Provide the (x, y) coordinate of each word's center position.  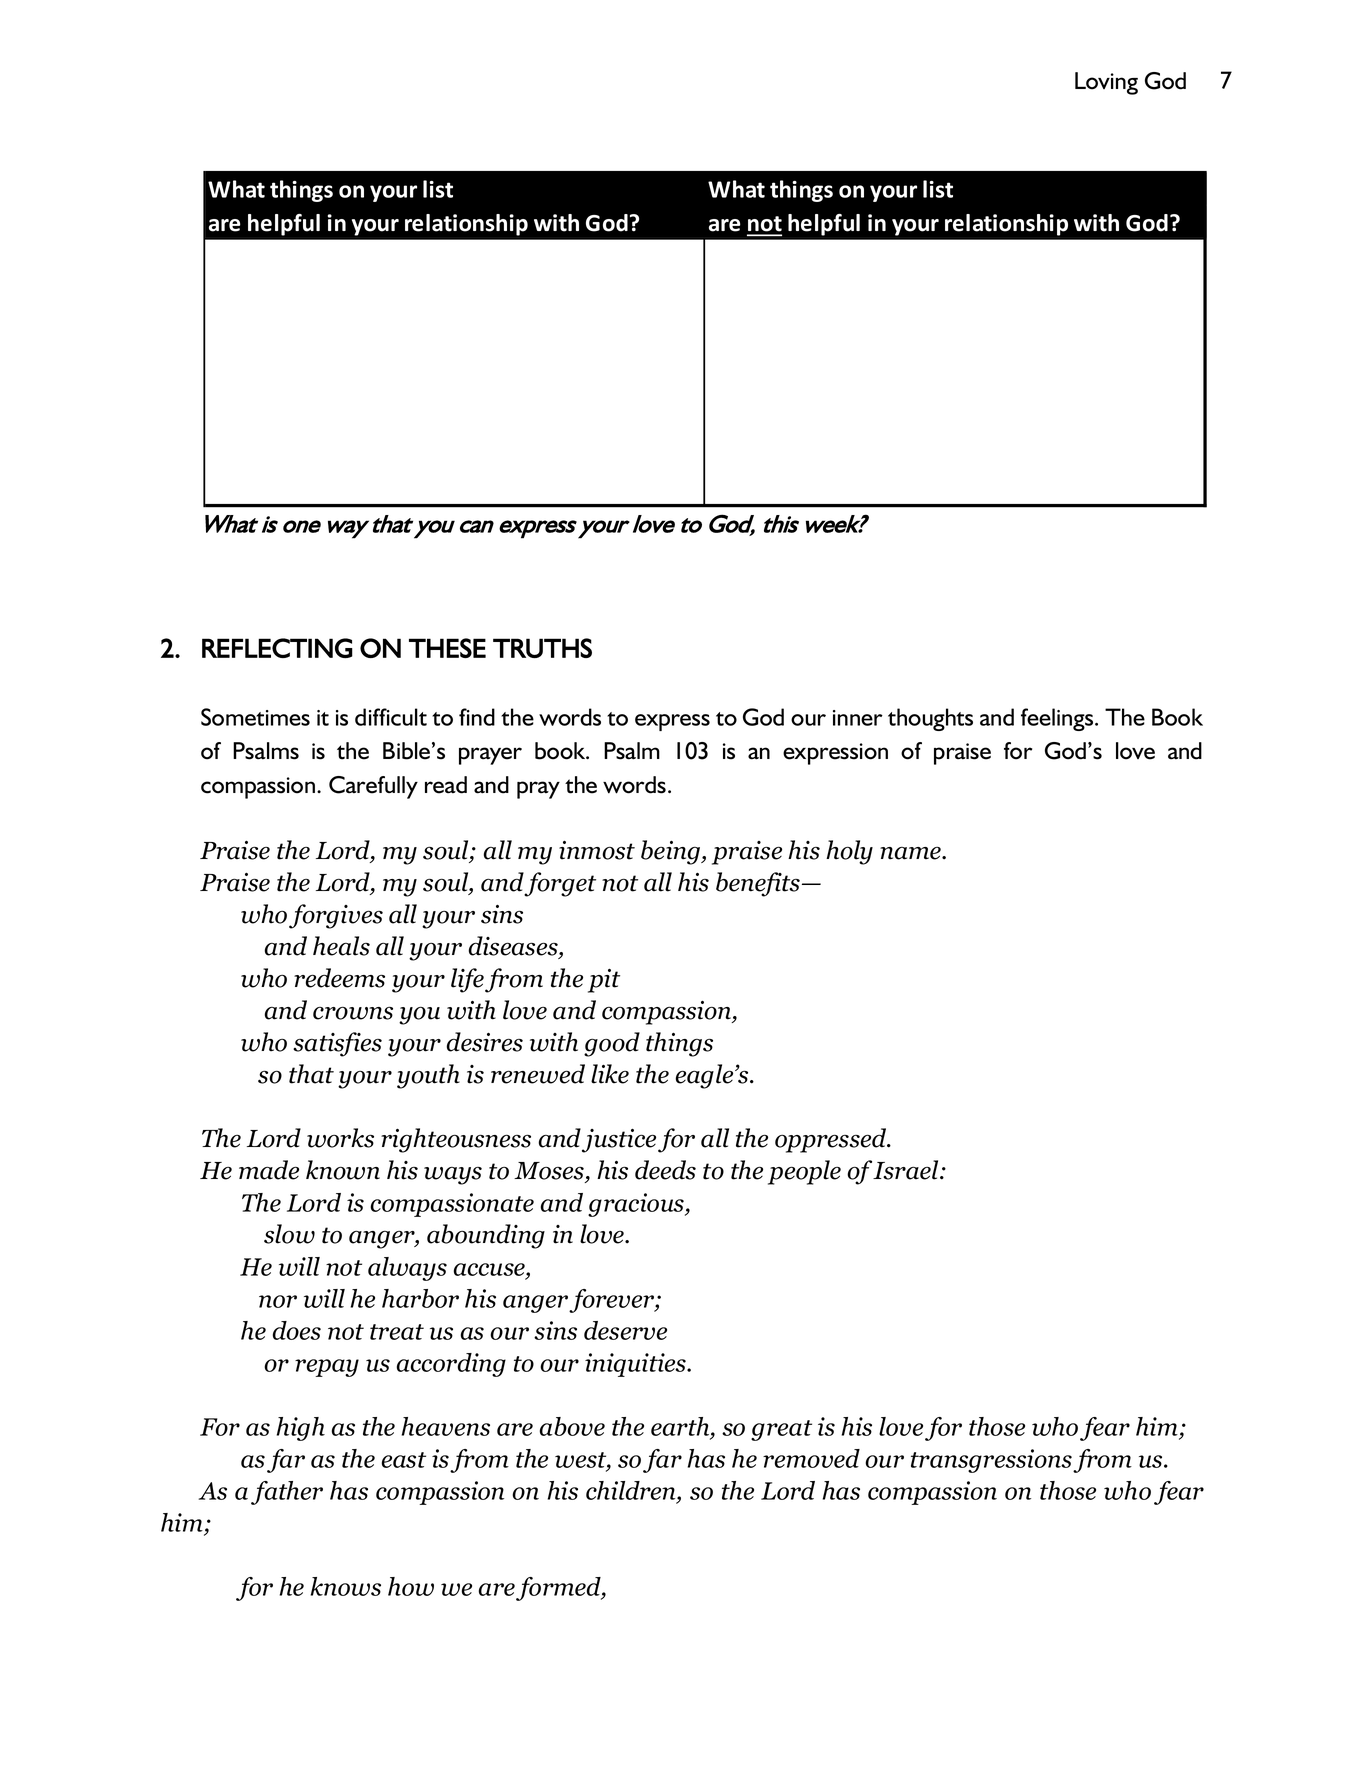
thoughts (930, 719)
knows (346, 1586)
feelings (1058, 719)
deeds (665, 1170)
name (911, 853)
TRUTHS (542, 648)
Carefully (373, 787)
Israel (907, 1170)
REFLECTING (277, 648)
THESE (447, 648)
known (343, 1170)
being (672, 852)
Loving (1106, 83)
